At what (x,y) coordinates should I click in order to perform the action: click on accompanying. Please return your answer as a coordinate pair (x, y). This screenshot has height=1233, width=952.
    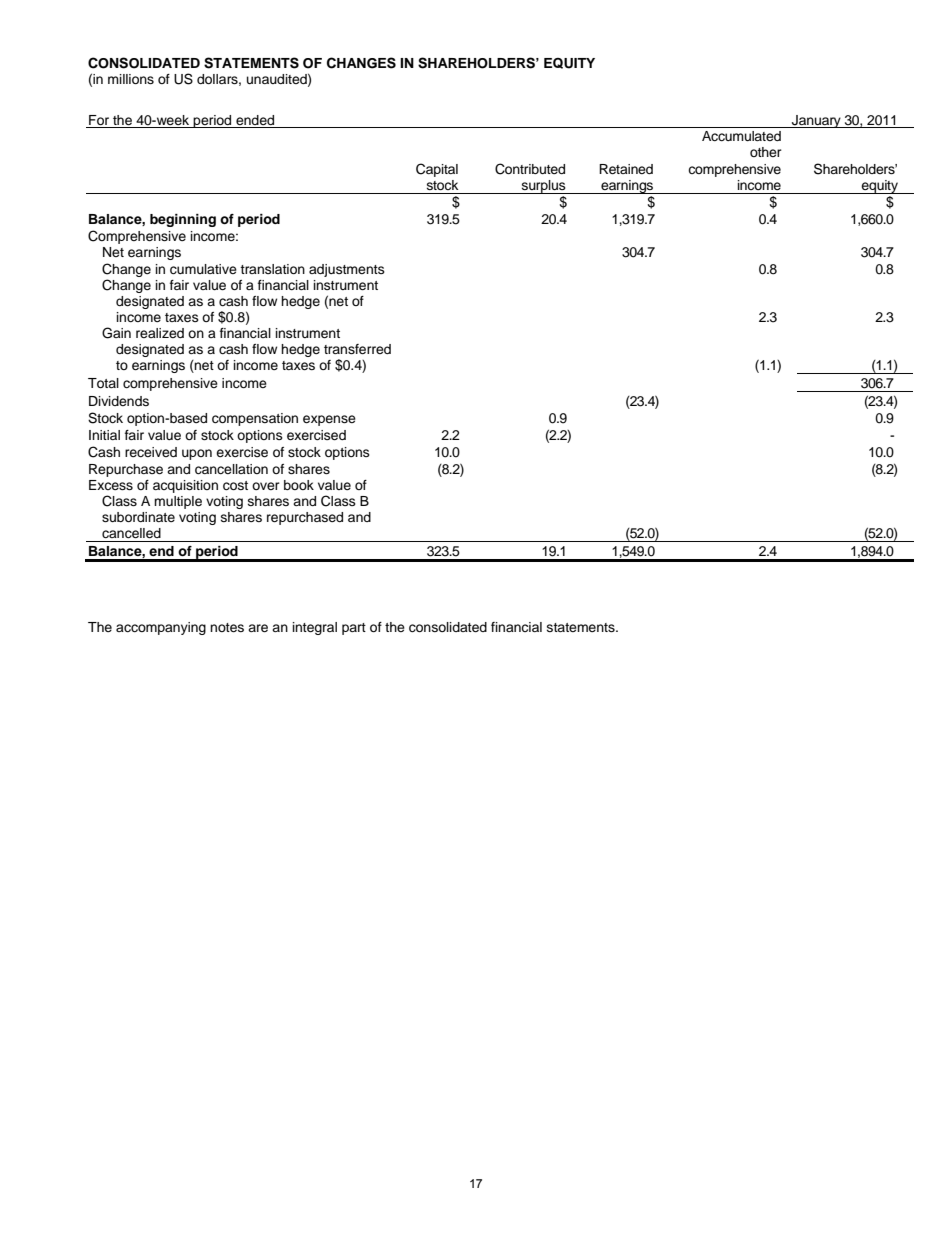
    Looking at the image, I should click on (161, 628).
